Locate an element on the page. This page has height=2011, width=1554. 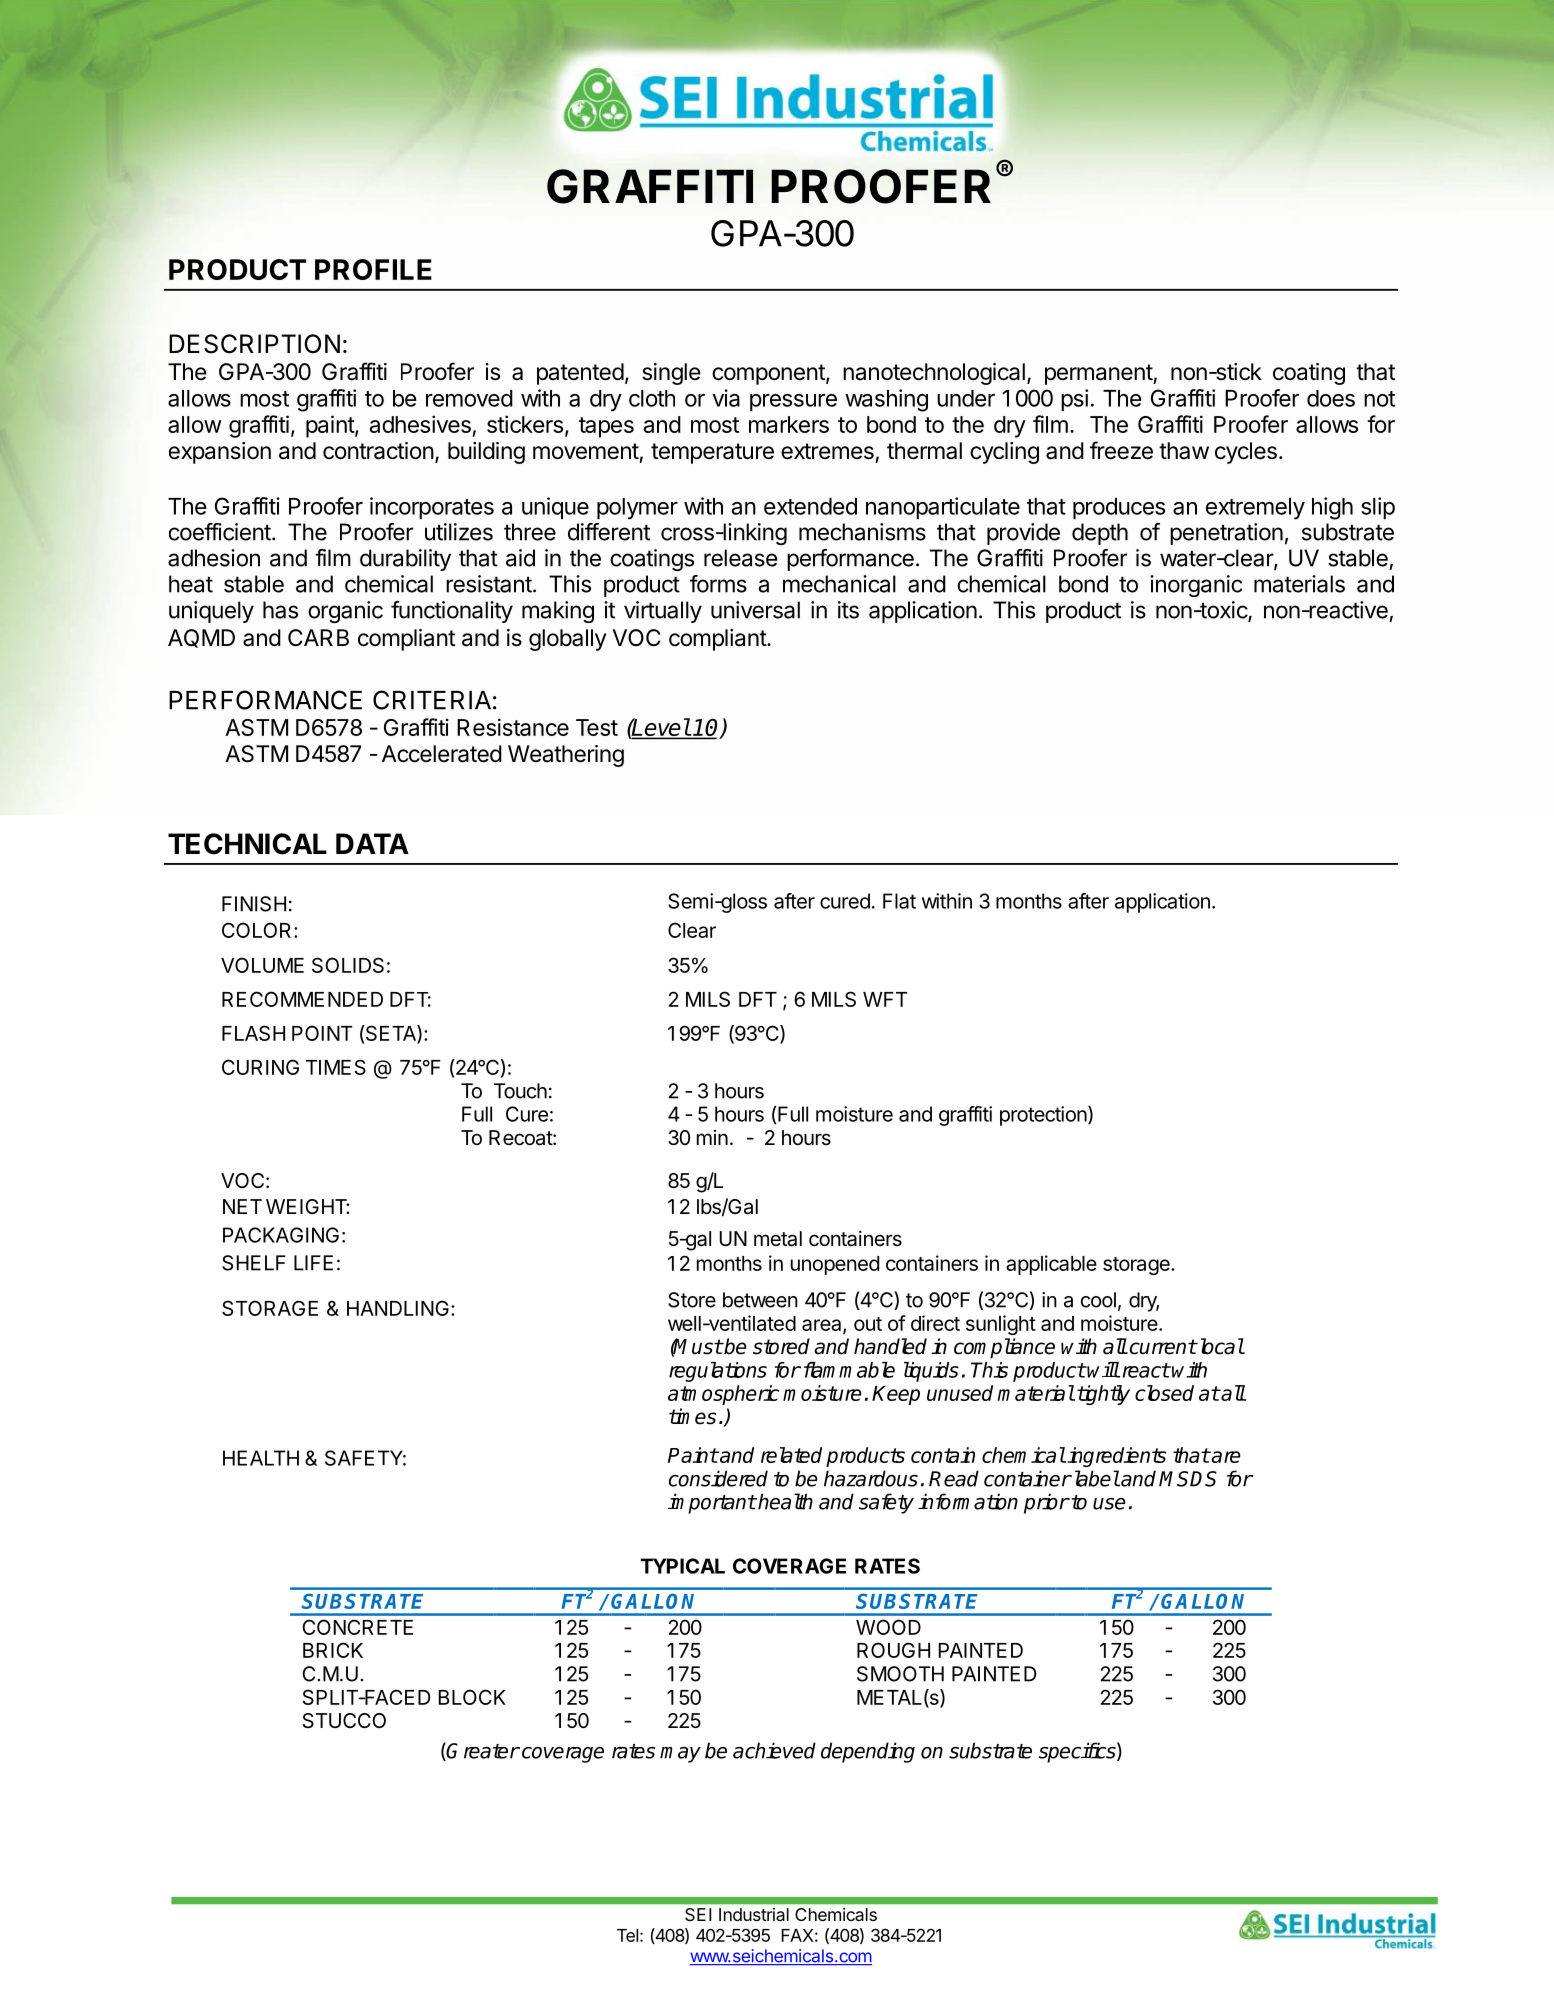
ingredients is located at coordinates (1116, 1457).
